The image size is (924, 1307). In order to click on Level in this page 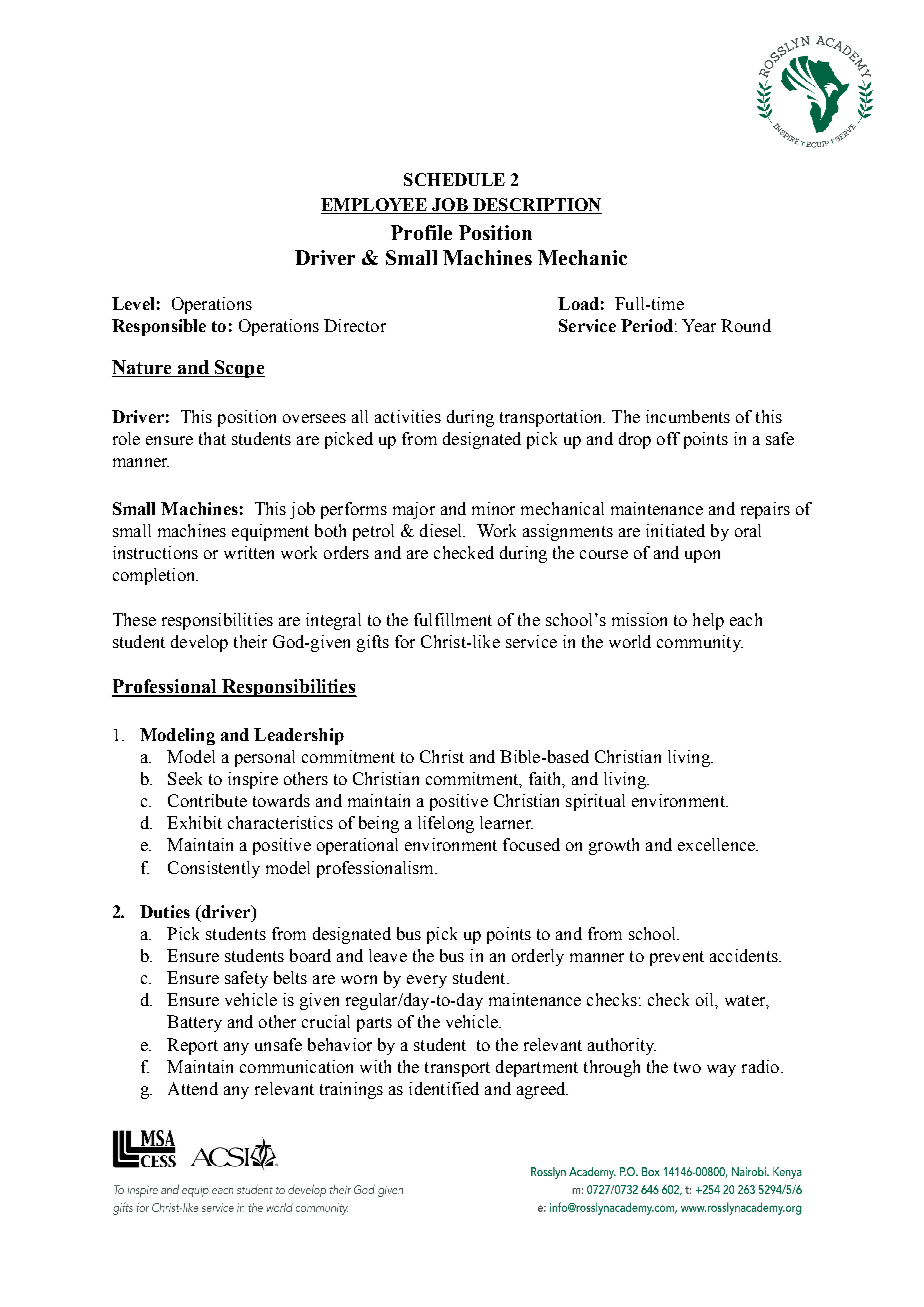, I will do `click(133, 303)`.
